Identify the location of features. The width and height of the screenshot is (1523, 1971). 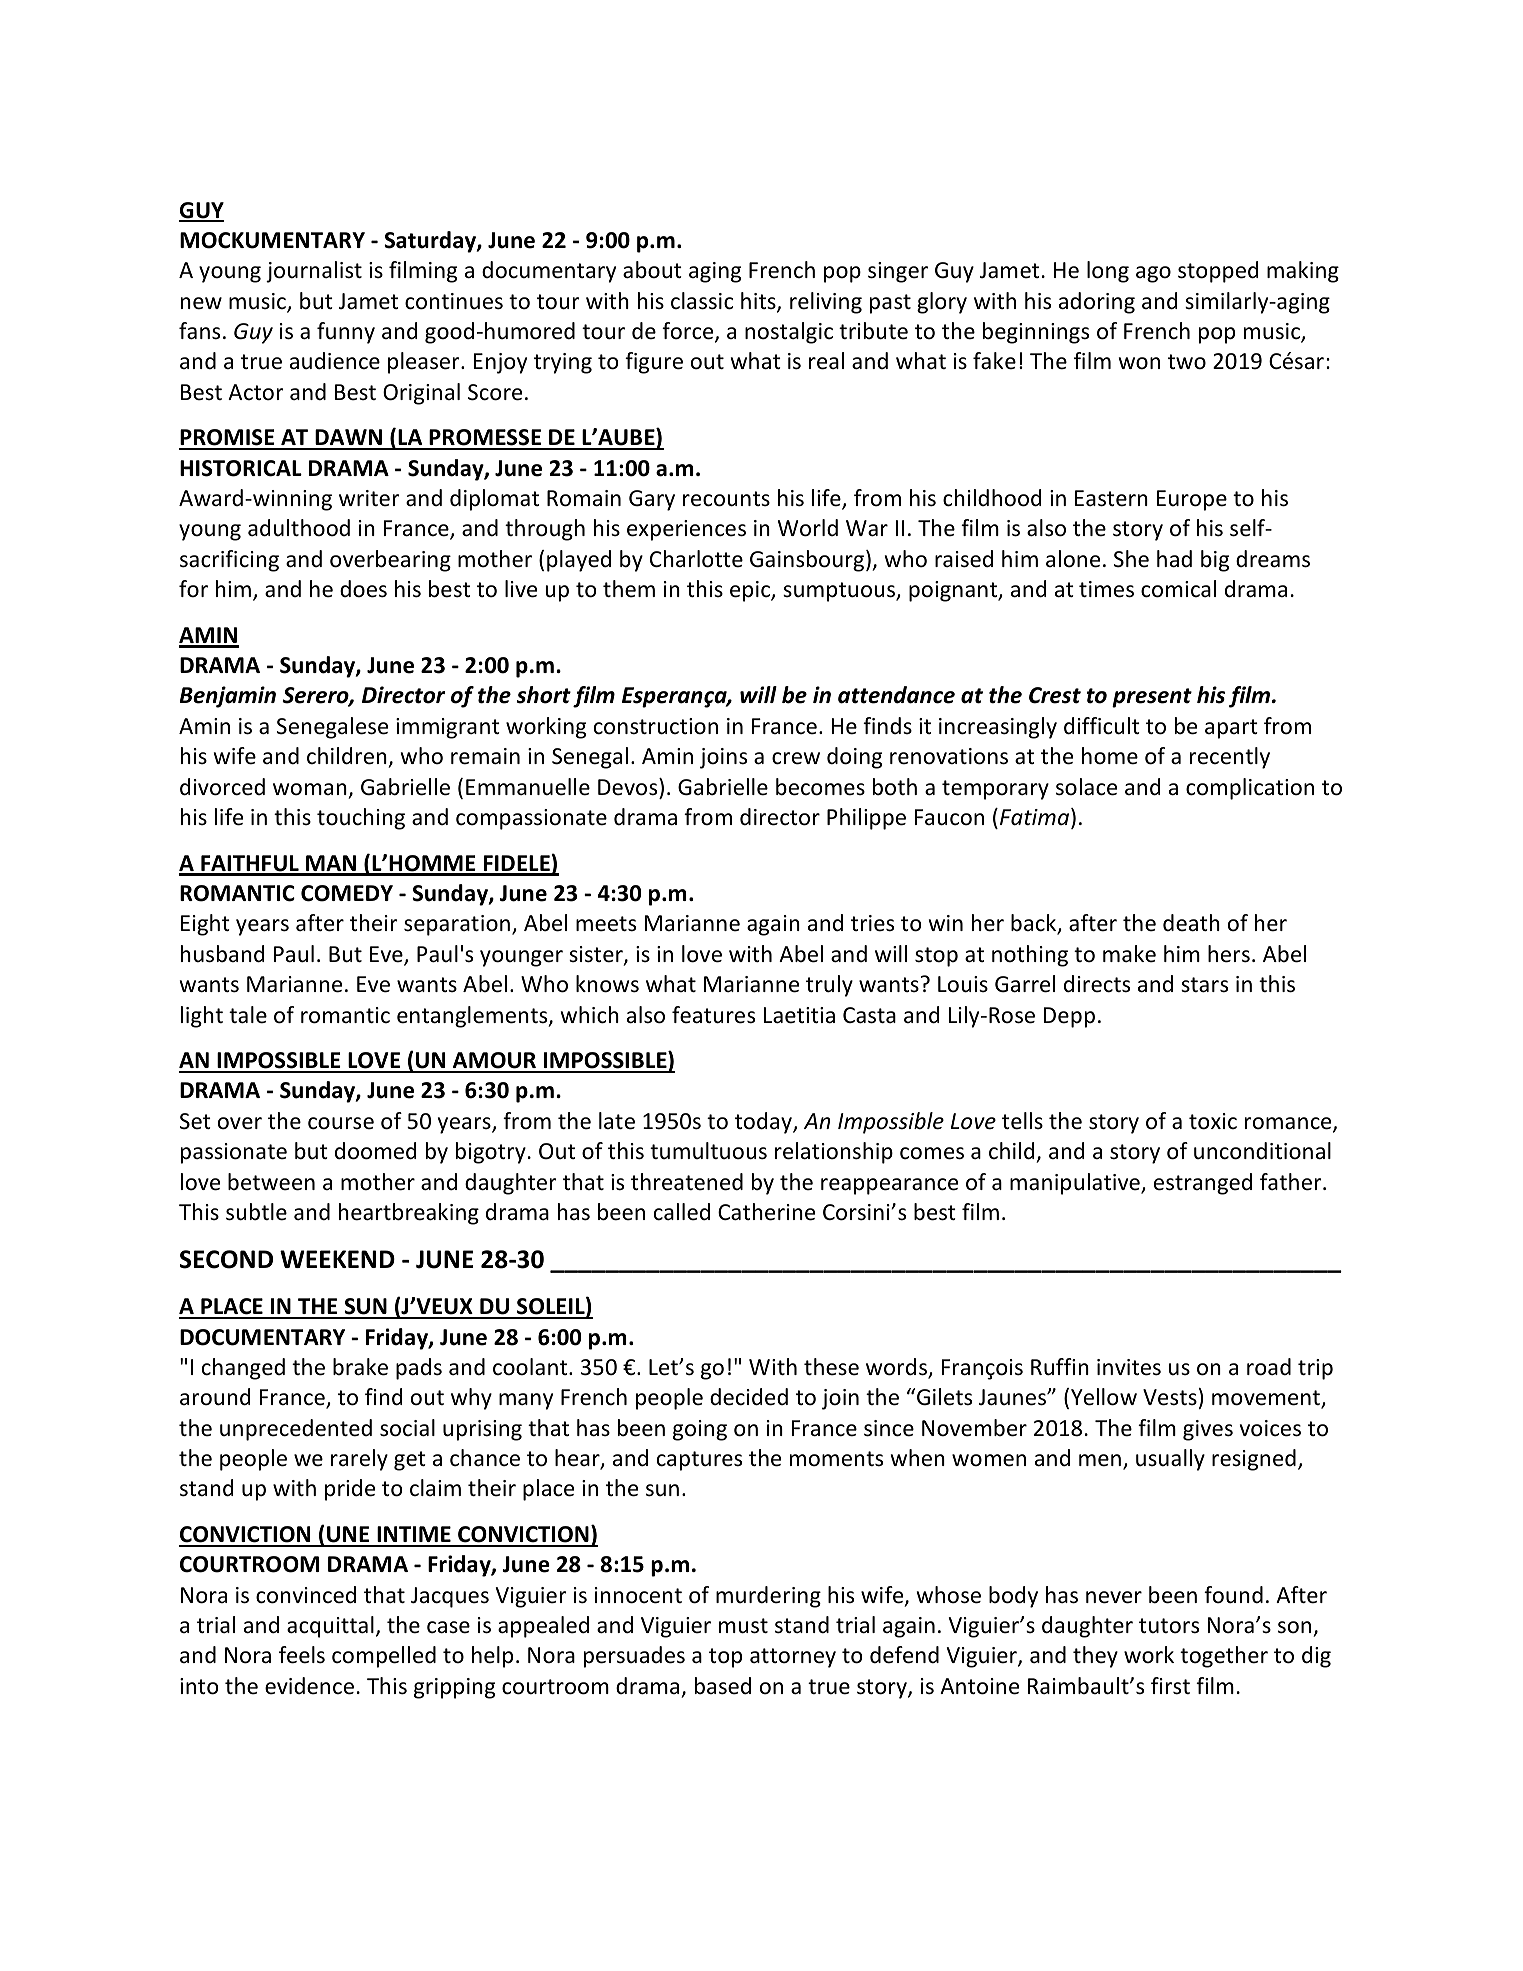
(713, 1015).
